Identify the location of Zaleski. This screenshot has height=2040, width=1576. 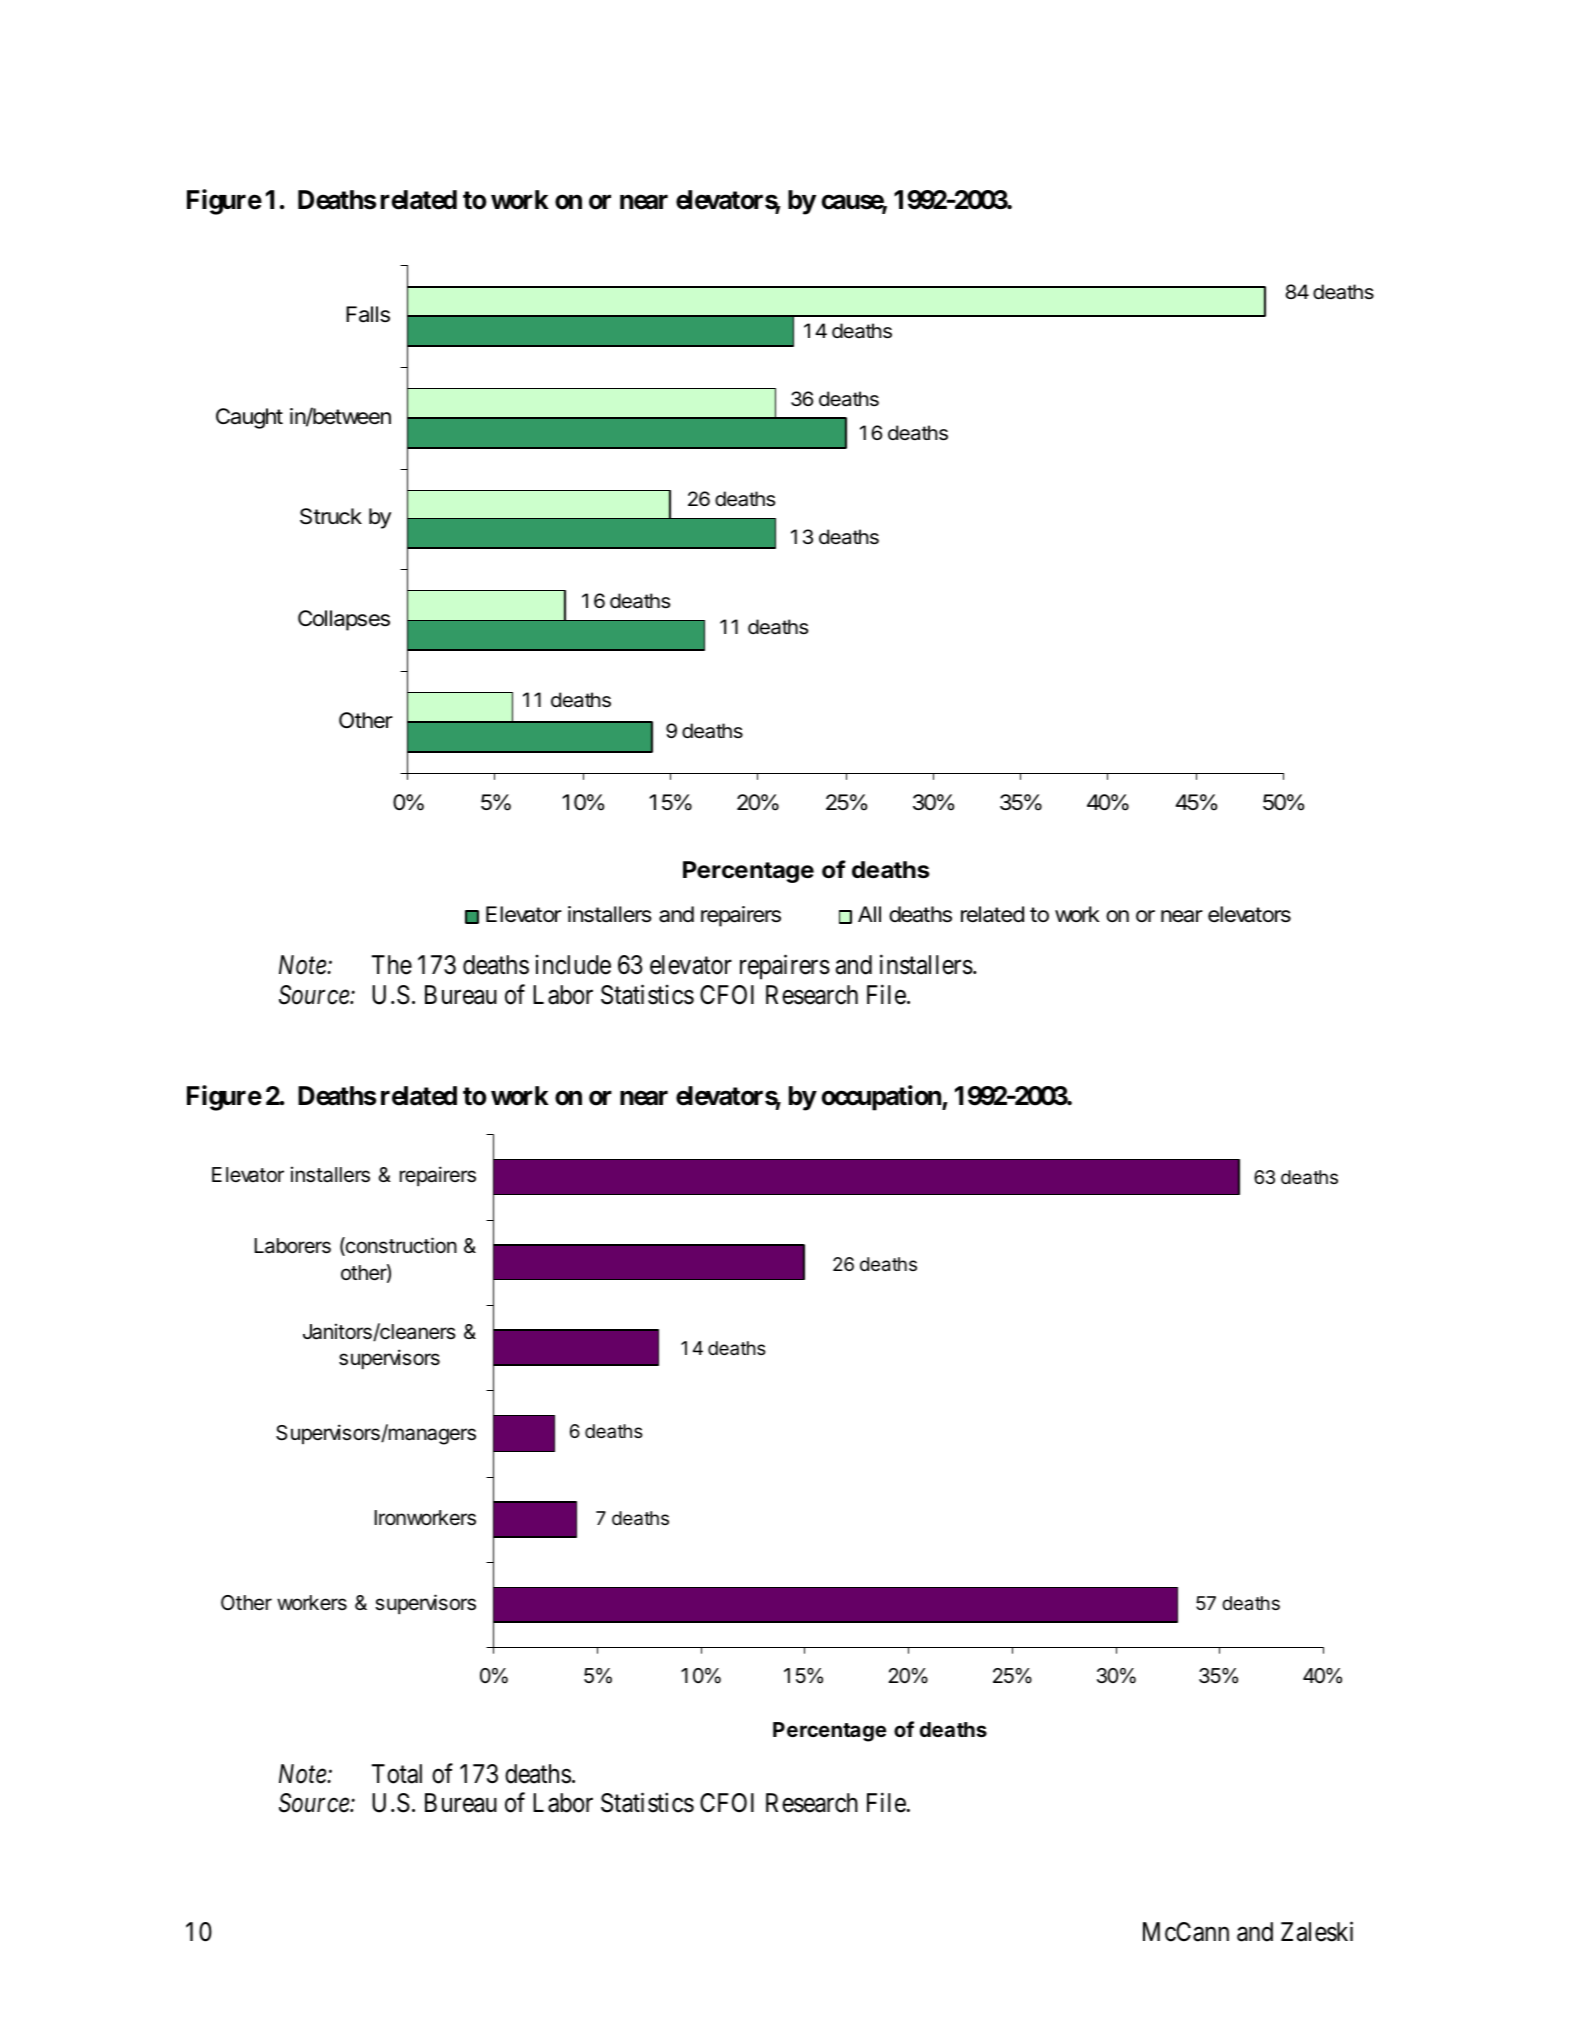
(1317, 1931).
